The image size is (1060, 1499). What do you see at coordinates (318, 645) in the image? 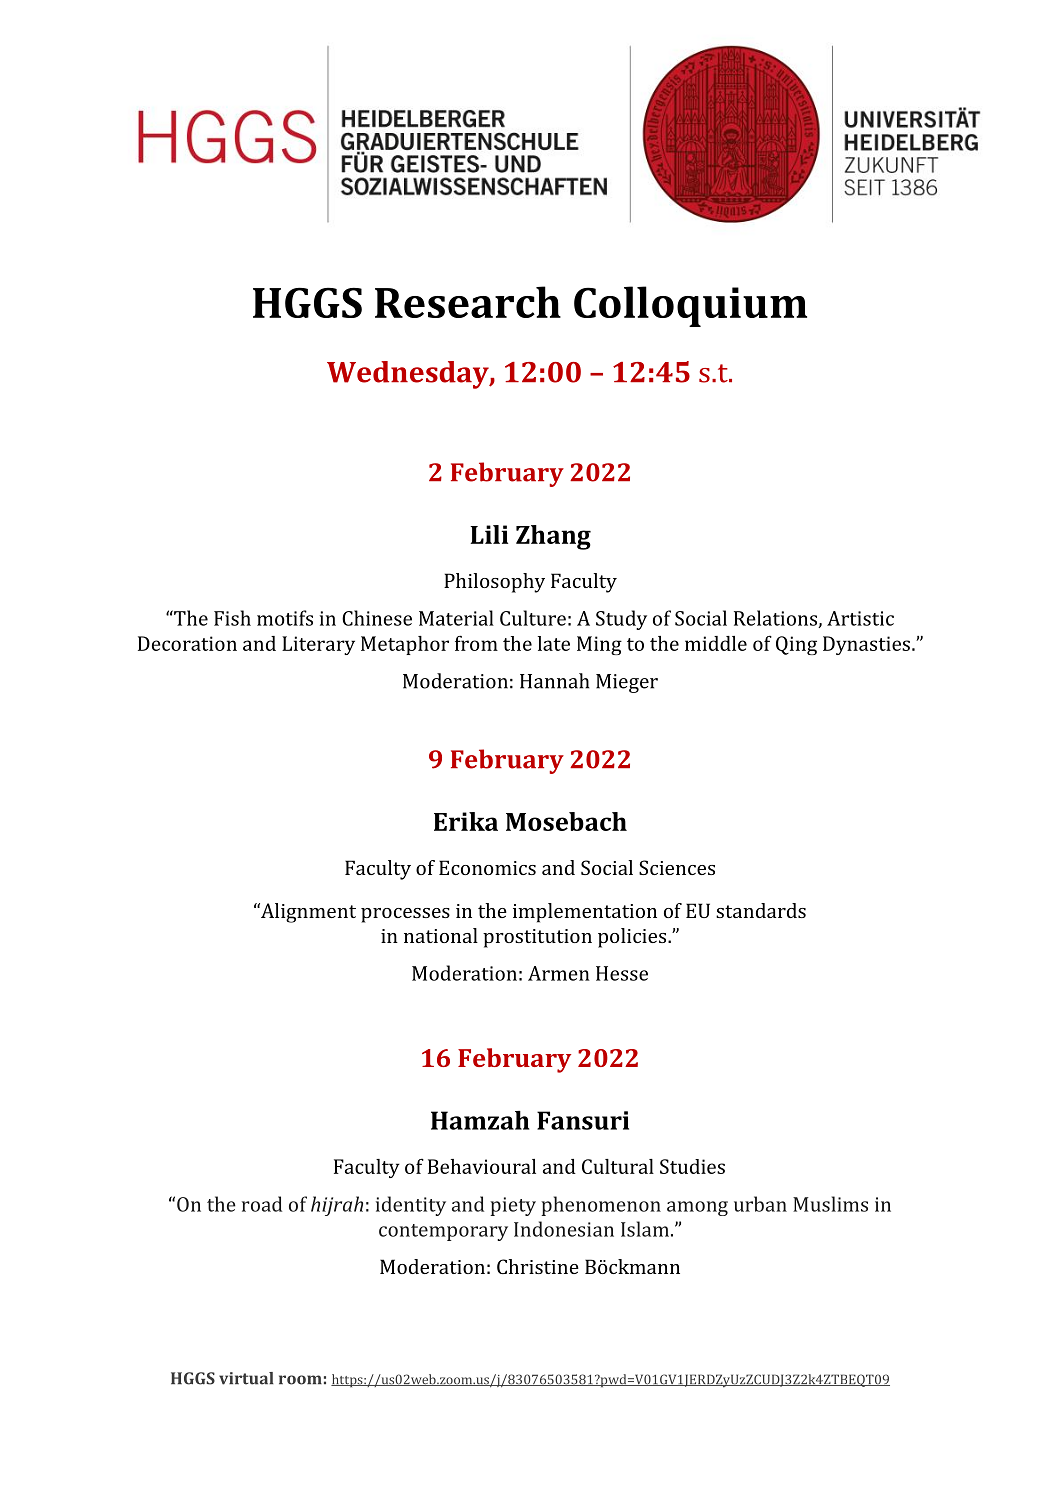
I see `Literary` at bounding box center [318, 645].
